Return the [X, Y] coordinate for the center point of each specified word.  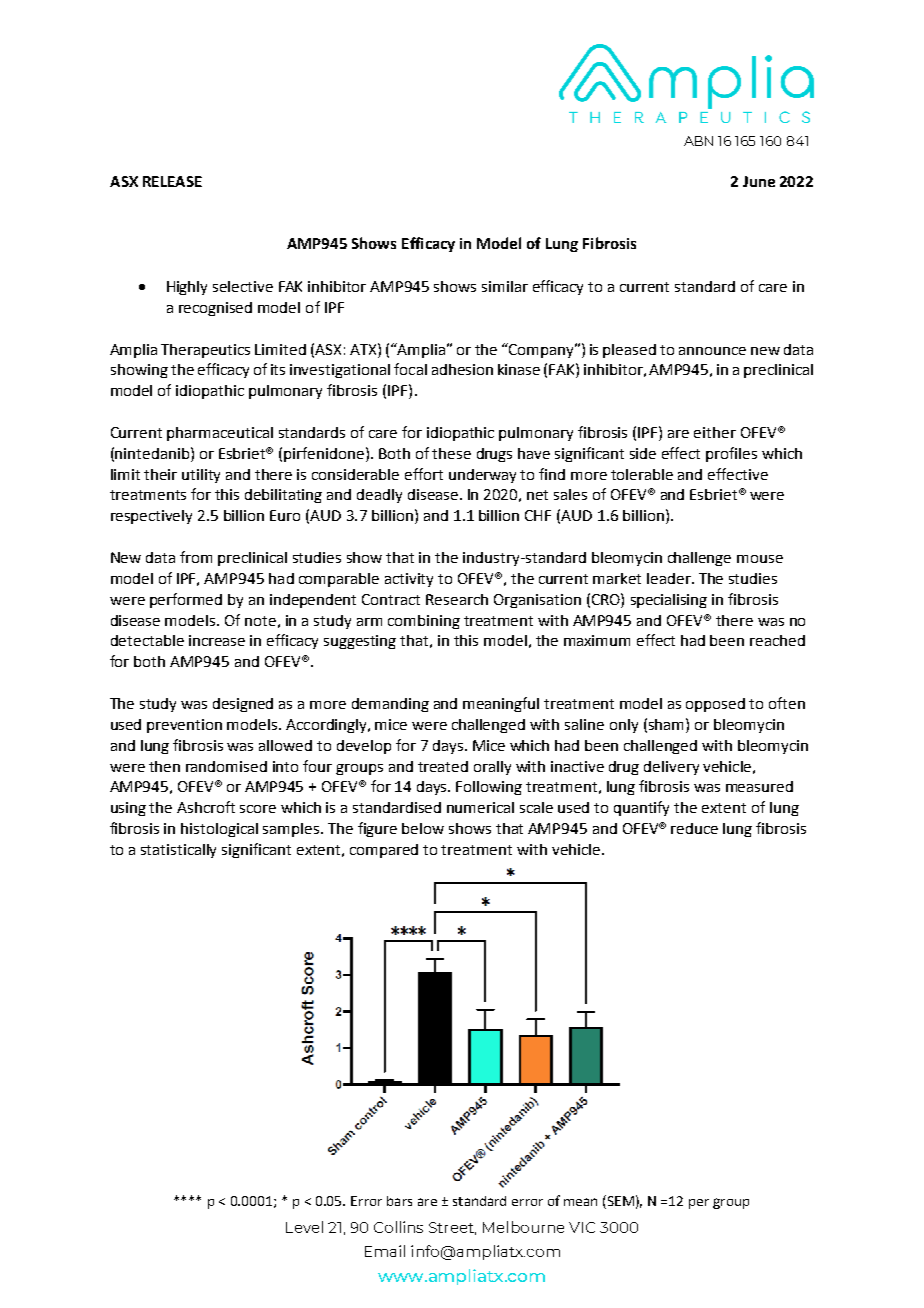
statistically [178, 851]
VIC [582, 1227]
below [423, 828]
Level [304, 1227]
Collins [398, 1227]
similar [505, 286]
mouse [760, 559]
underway [482, 476]
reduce [694, 828]
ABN [698, 141]
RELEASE [172, 181]
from [196, 557]
